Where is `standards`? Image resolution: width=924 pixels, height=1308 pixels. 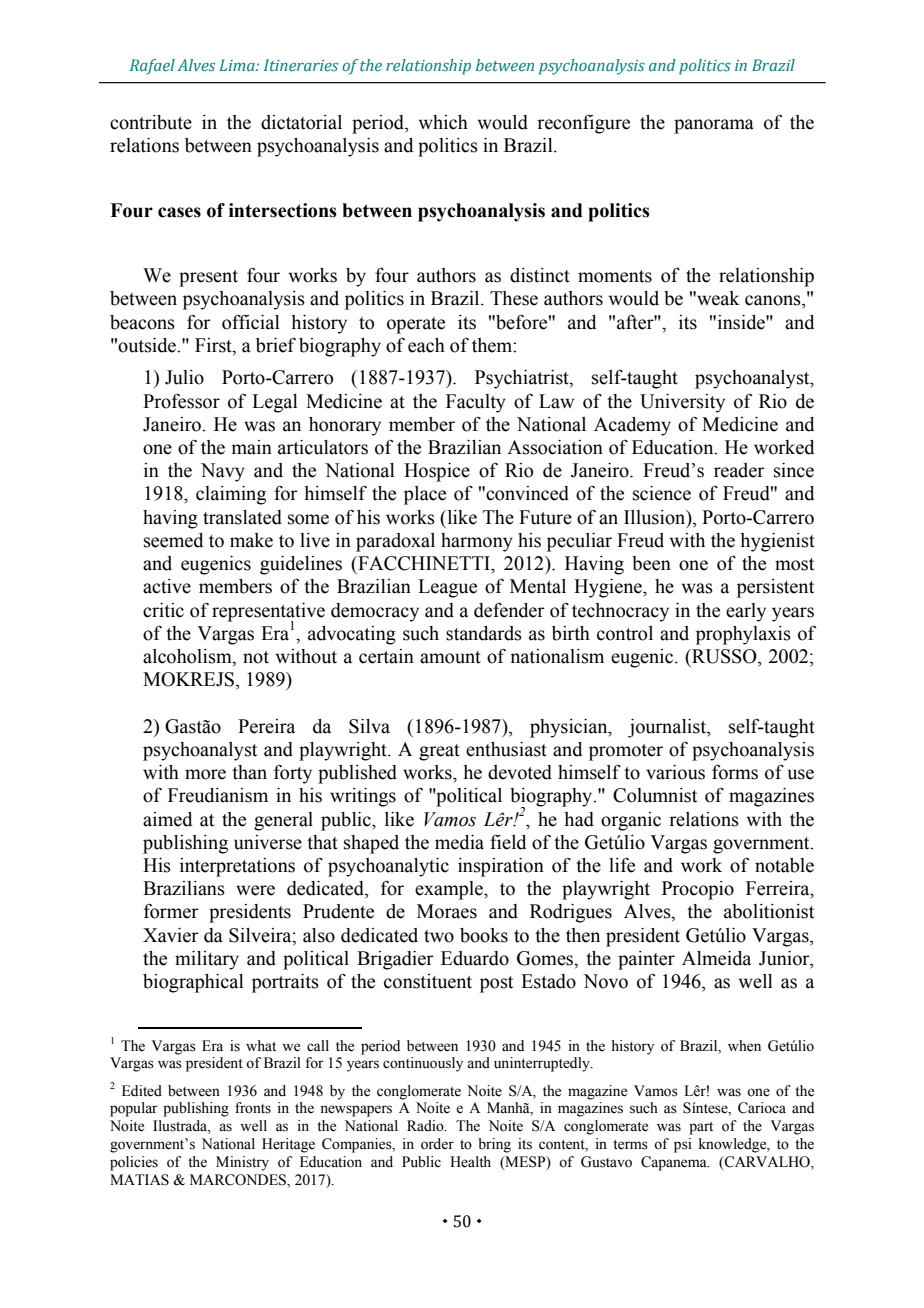 standards is located at coordinates (484, 633).
